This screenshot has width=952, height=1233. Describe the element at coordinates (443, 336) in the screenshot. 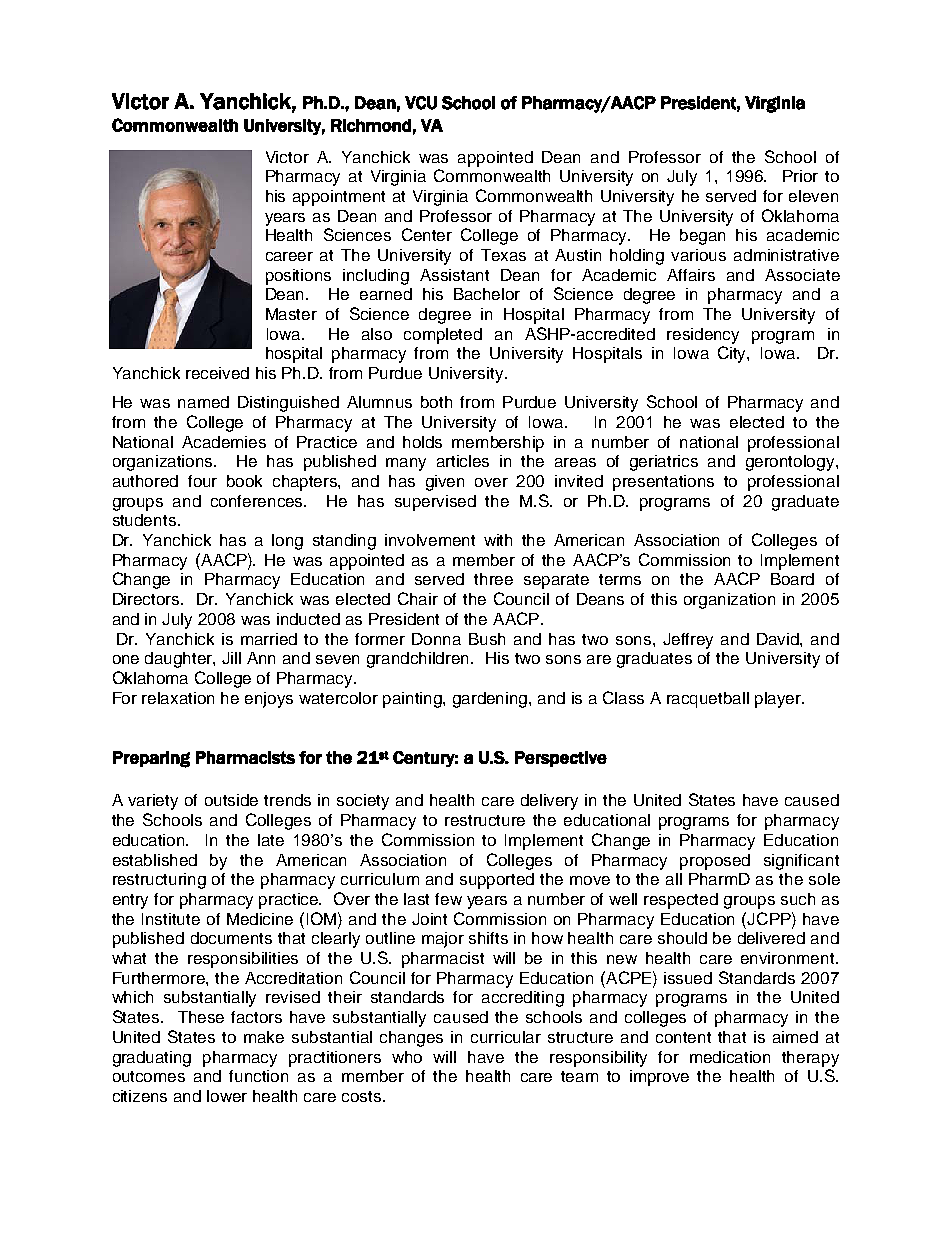

I see `completed` at that location.
